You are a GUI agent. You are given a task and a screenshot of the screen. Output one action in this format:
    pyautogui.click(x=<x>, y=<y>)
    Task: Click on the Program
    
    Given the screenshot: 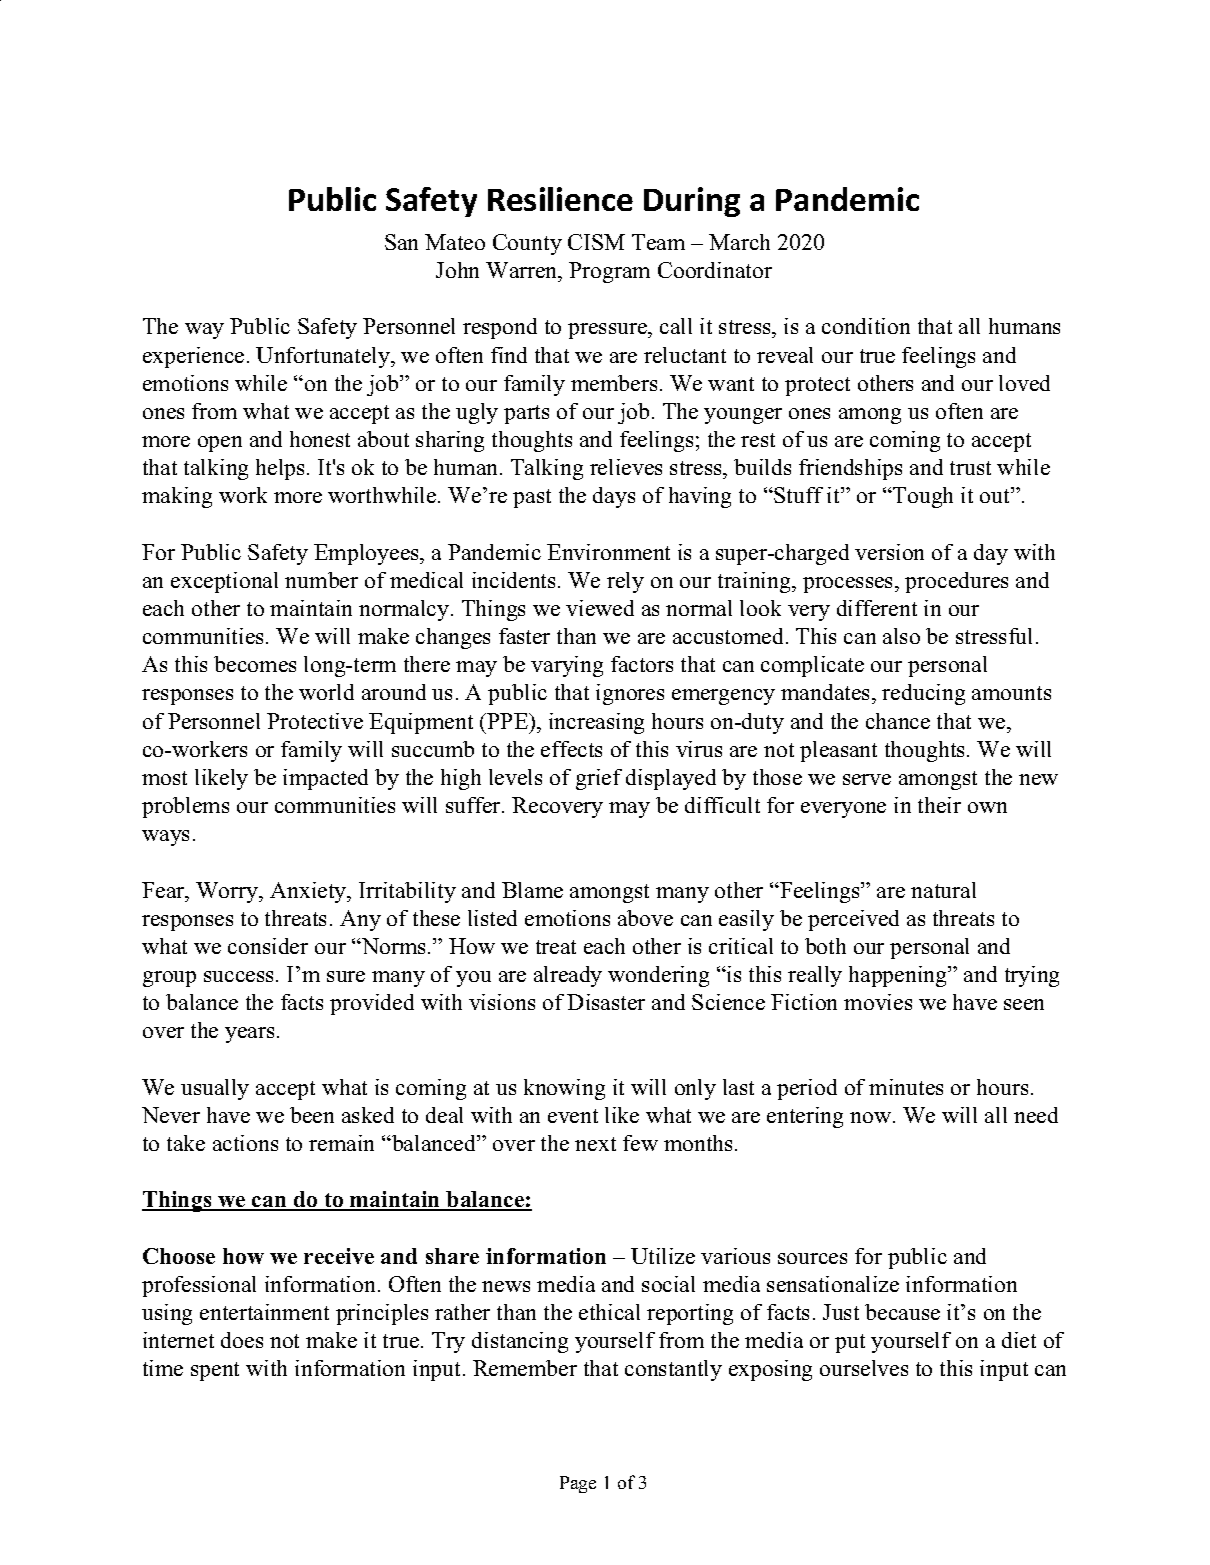 What is the action you would take?
    pyautogui.click(x=609, y=272)
